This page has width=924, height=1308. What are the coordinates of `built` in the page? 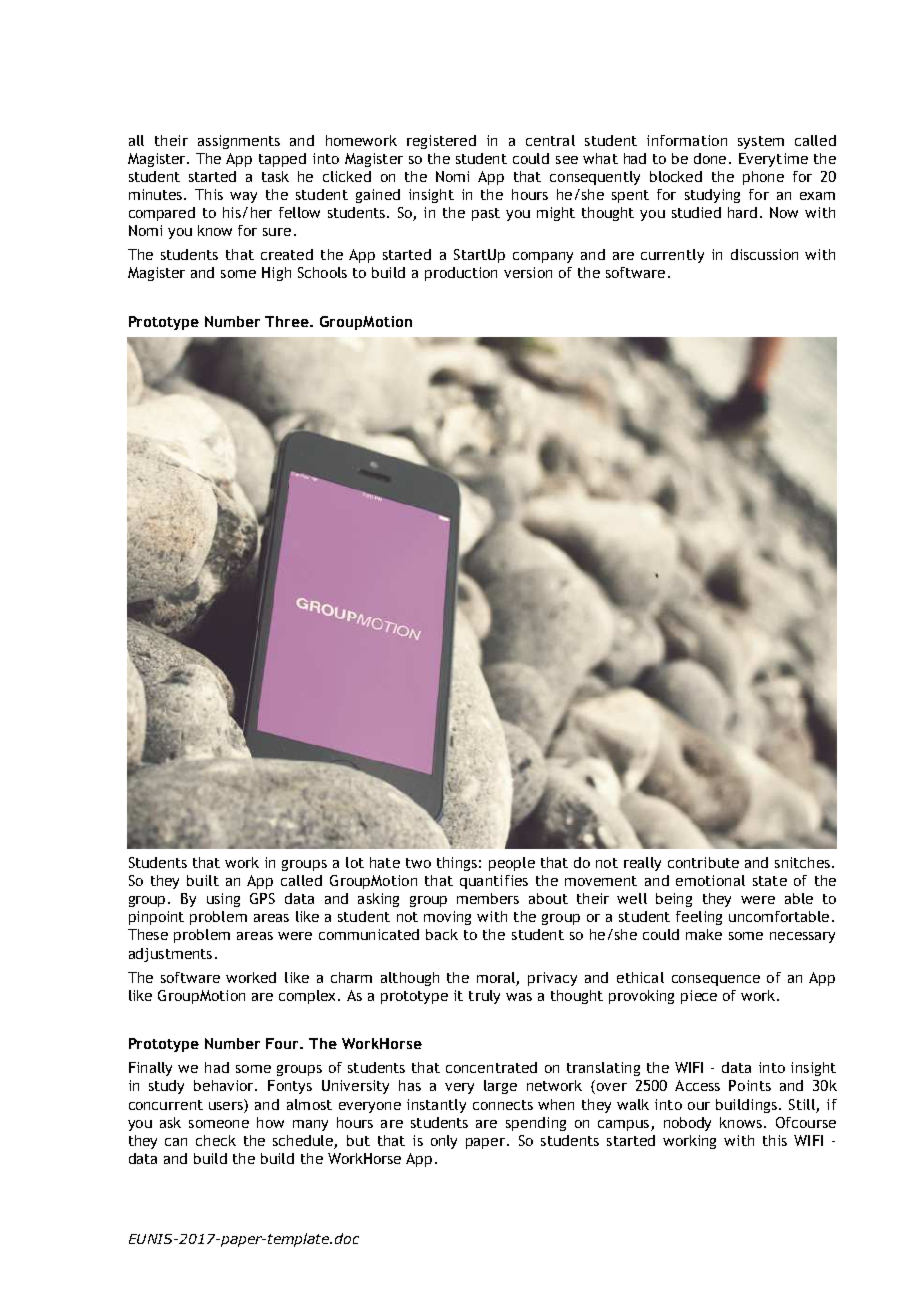 It's located at (203, 880).
